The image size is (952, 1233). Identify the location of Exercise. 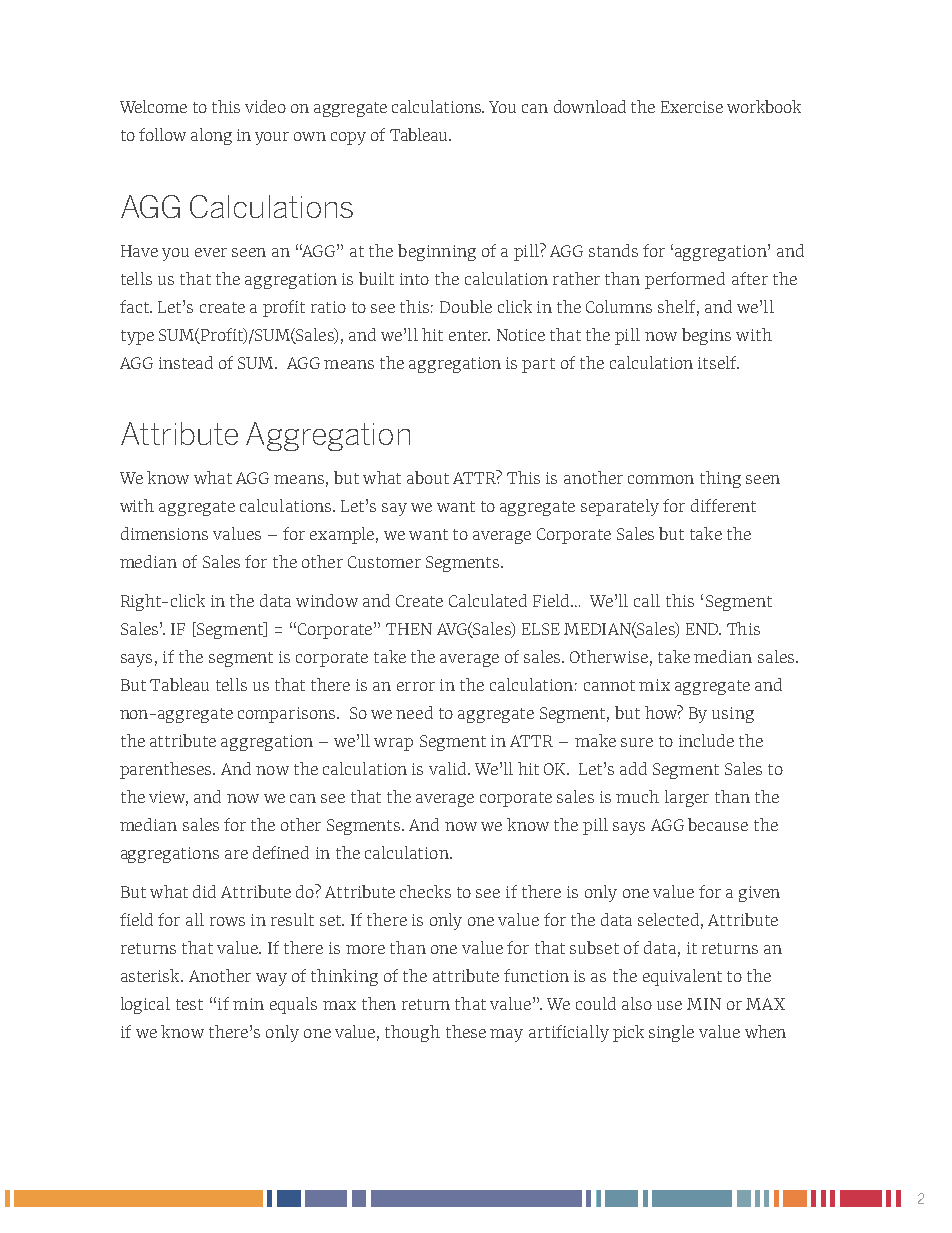
(692, 107).
